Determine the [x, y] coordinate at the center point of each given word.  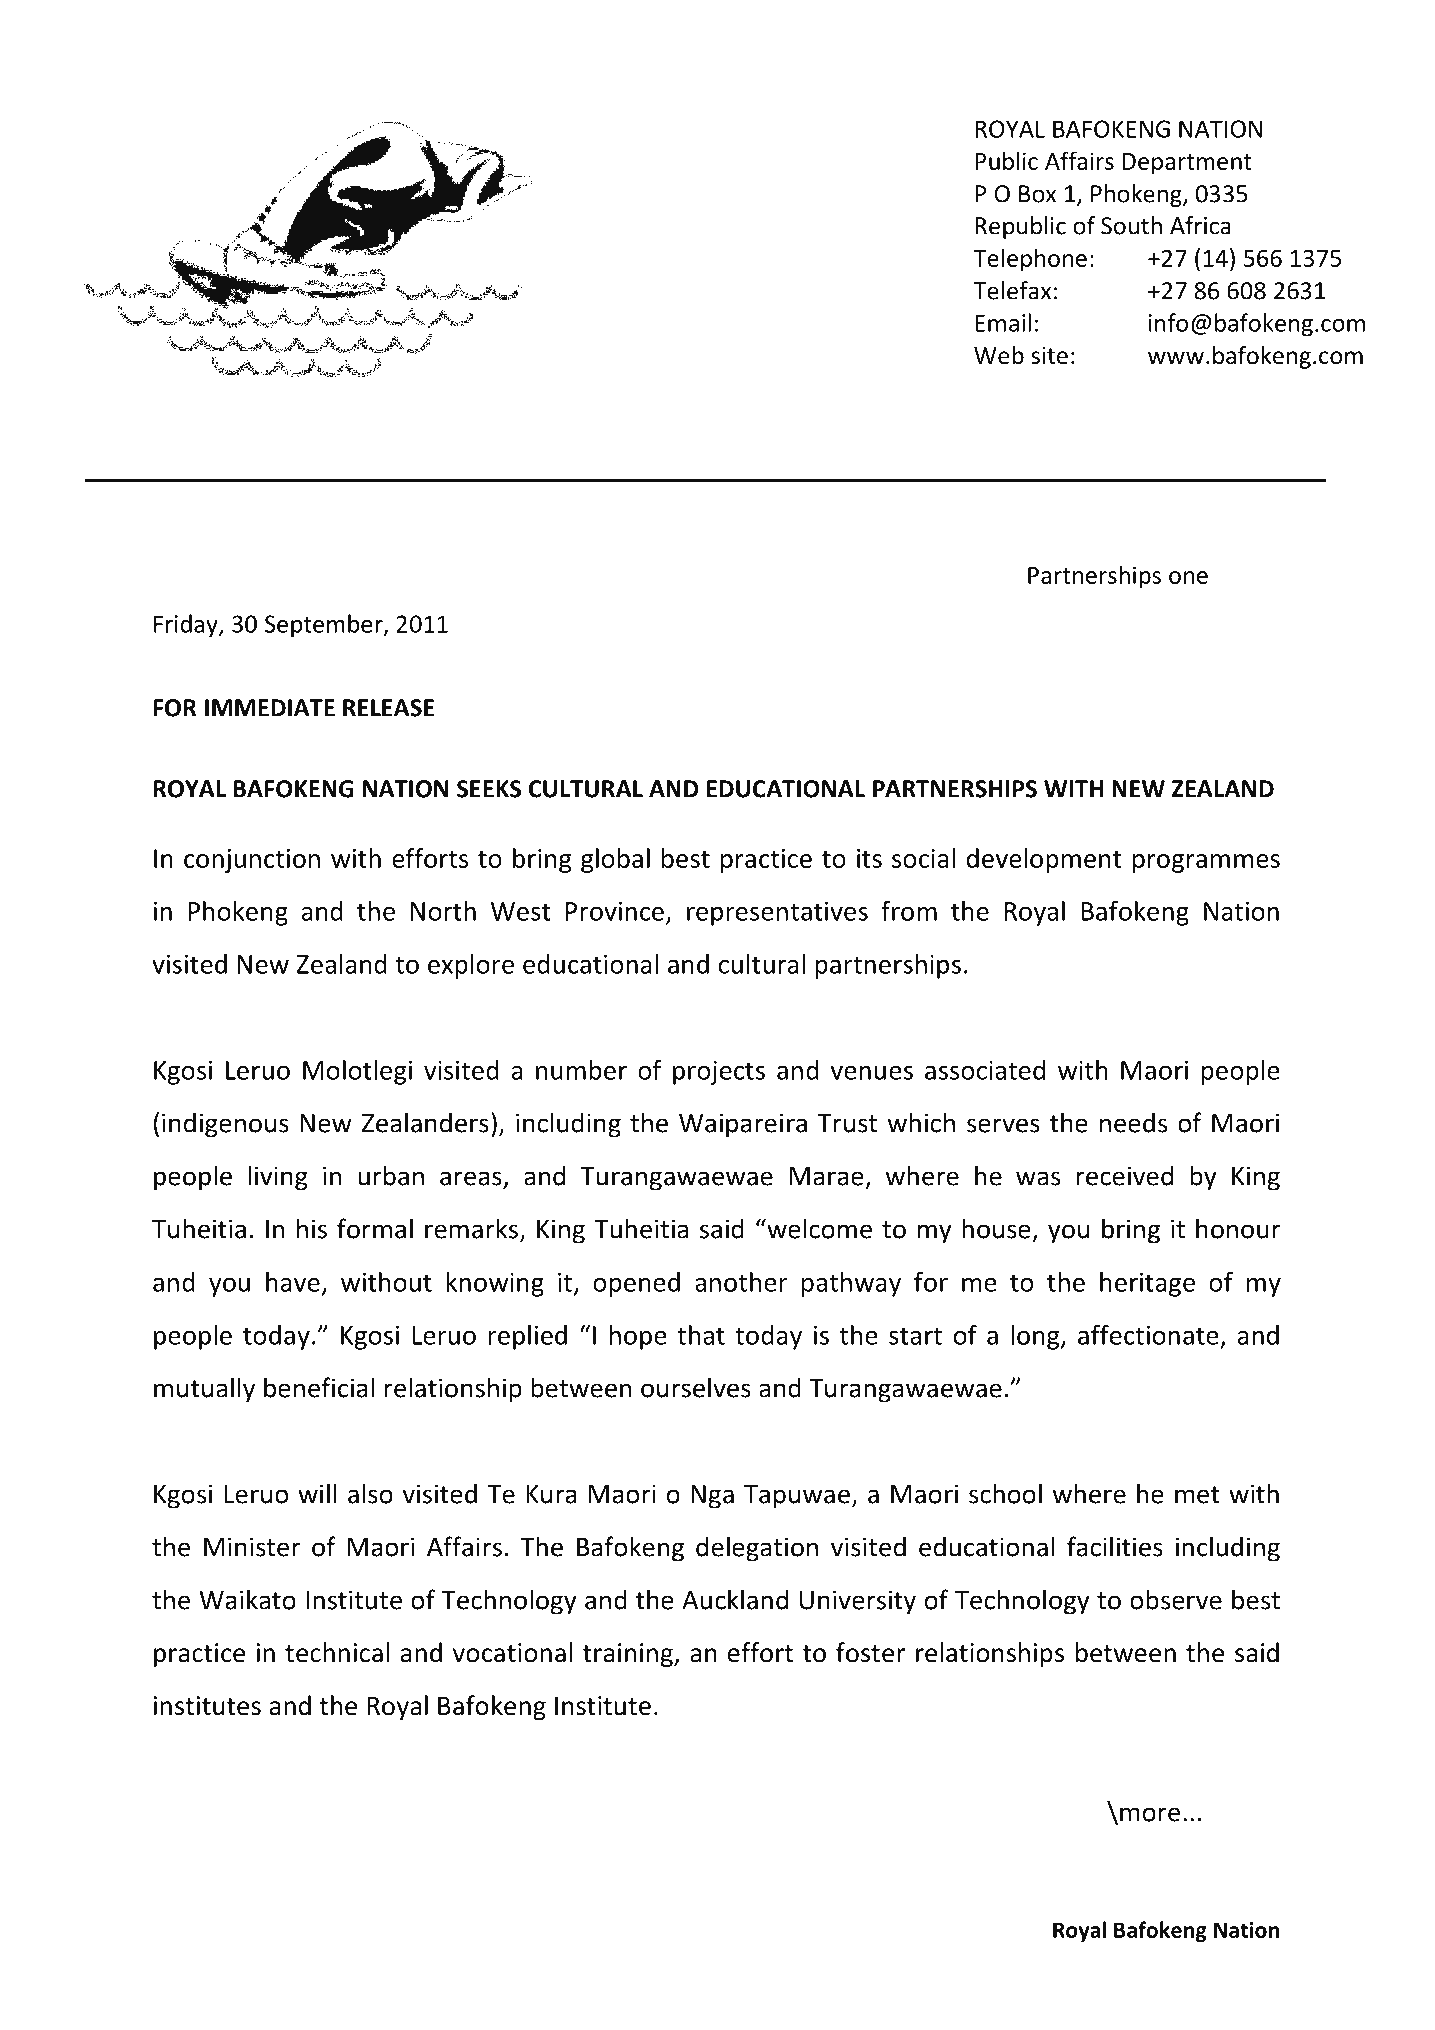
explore [471, 966]
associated [985, 1070]
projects [719, 1072]
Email [1003, 322]
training [629, 1655]
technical [337, 1652]
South [1131, 225]
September [325, 626]
